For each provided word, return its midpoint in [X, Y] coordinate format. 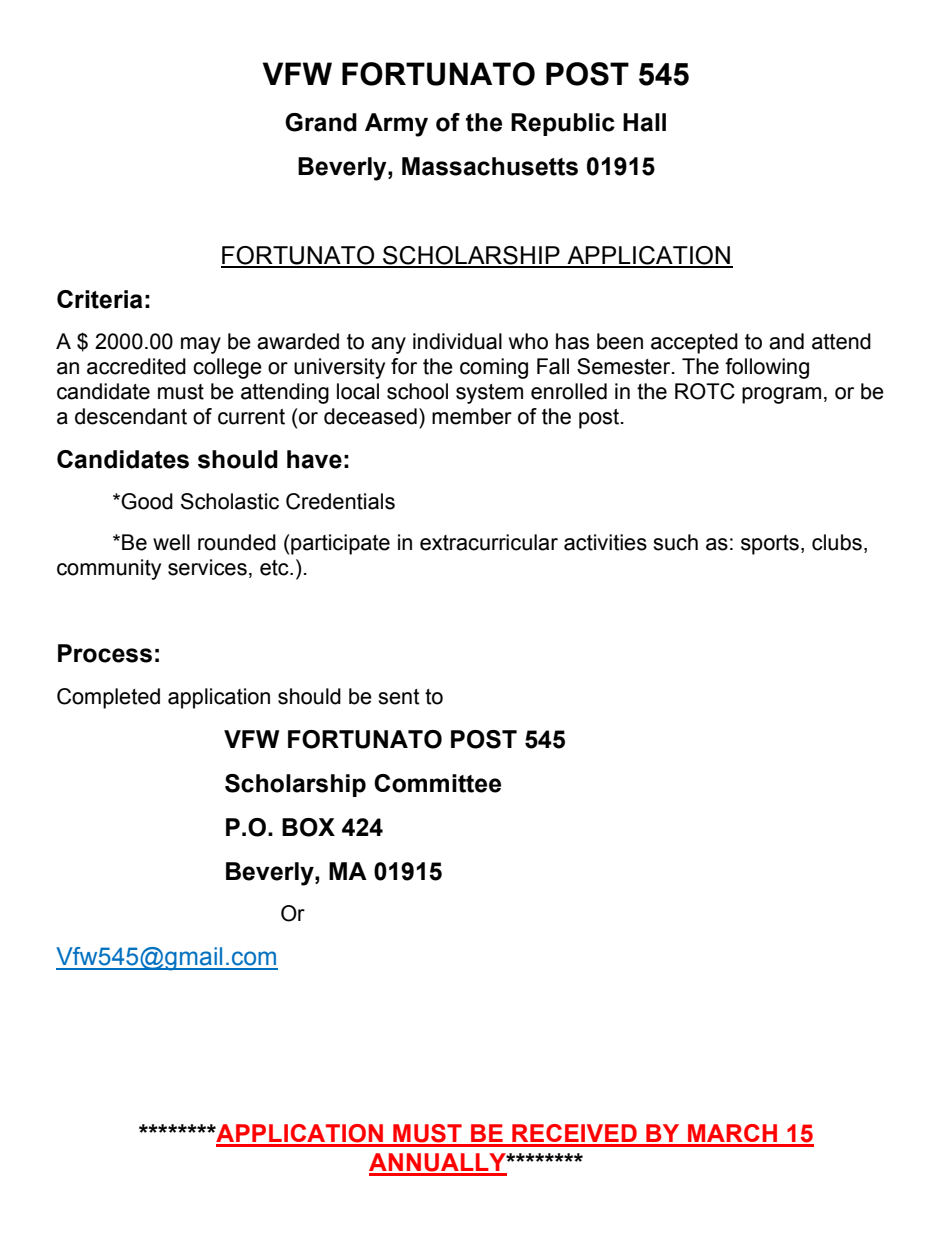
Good [147, 501]
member [472, 416]
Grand [321, 122]
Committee [437, 783]
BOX [308, 827]
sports [770, 545]
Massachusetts [490, 166]
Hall [644, 122]
